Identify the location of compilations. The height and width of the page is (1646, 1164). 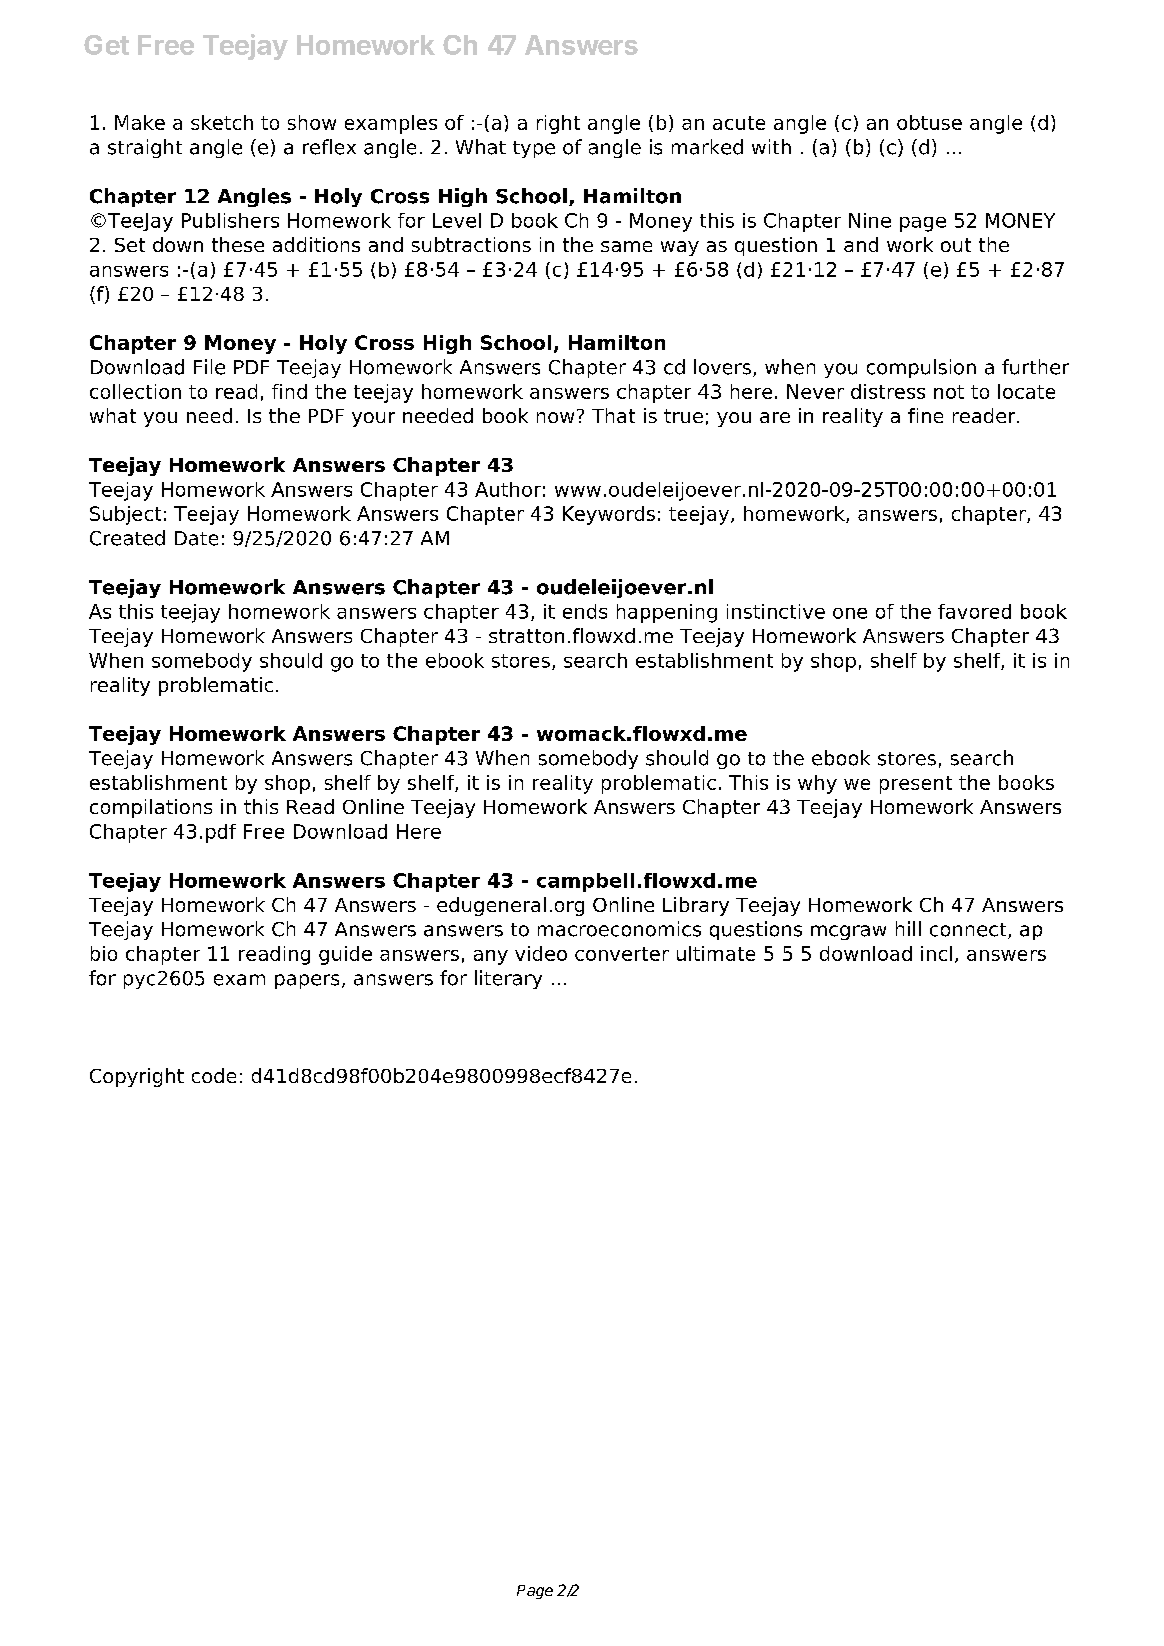
(151, 808).
